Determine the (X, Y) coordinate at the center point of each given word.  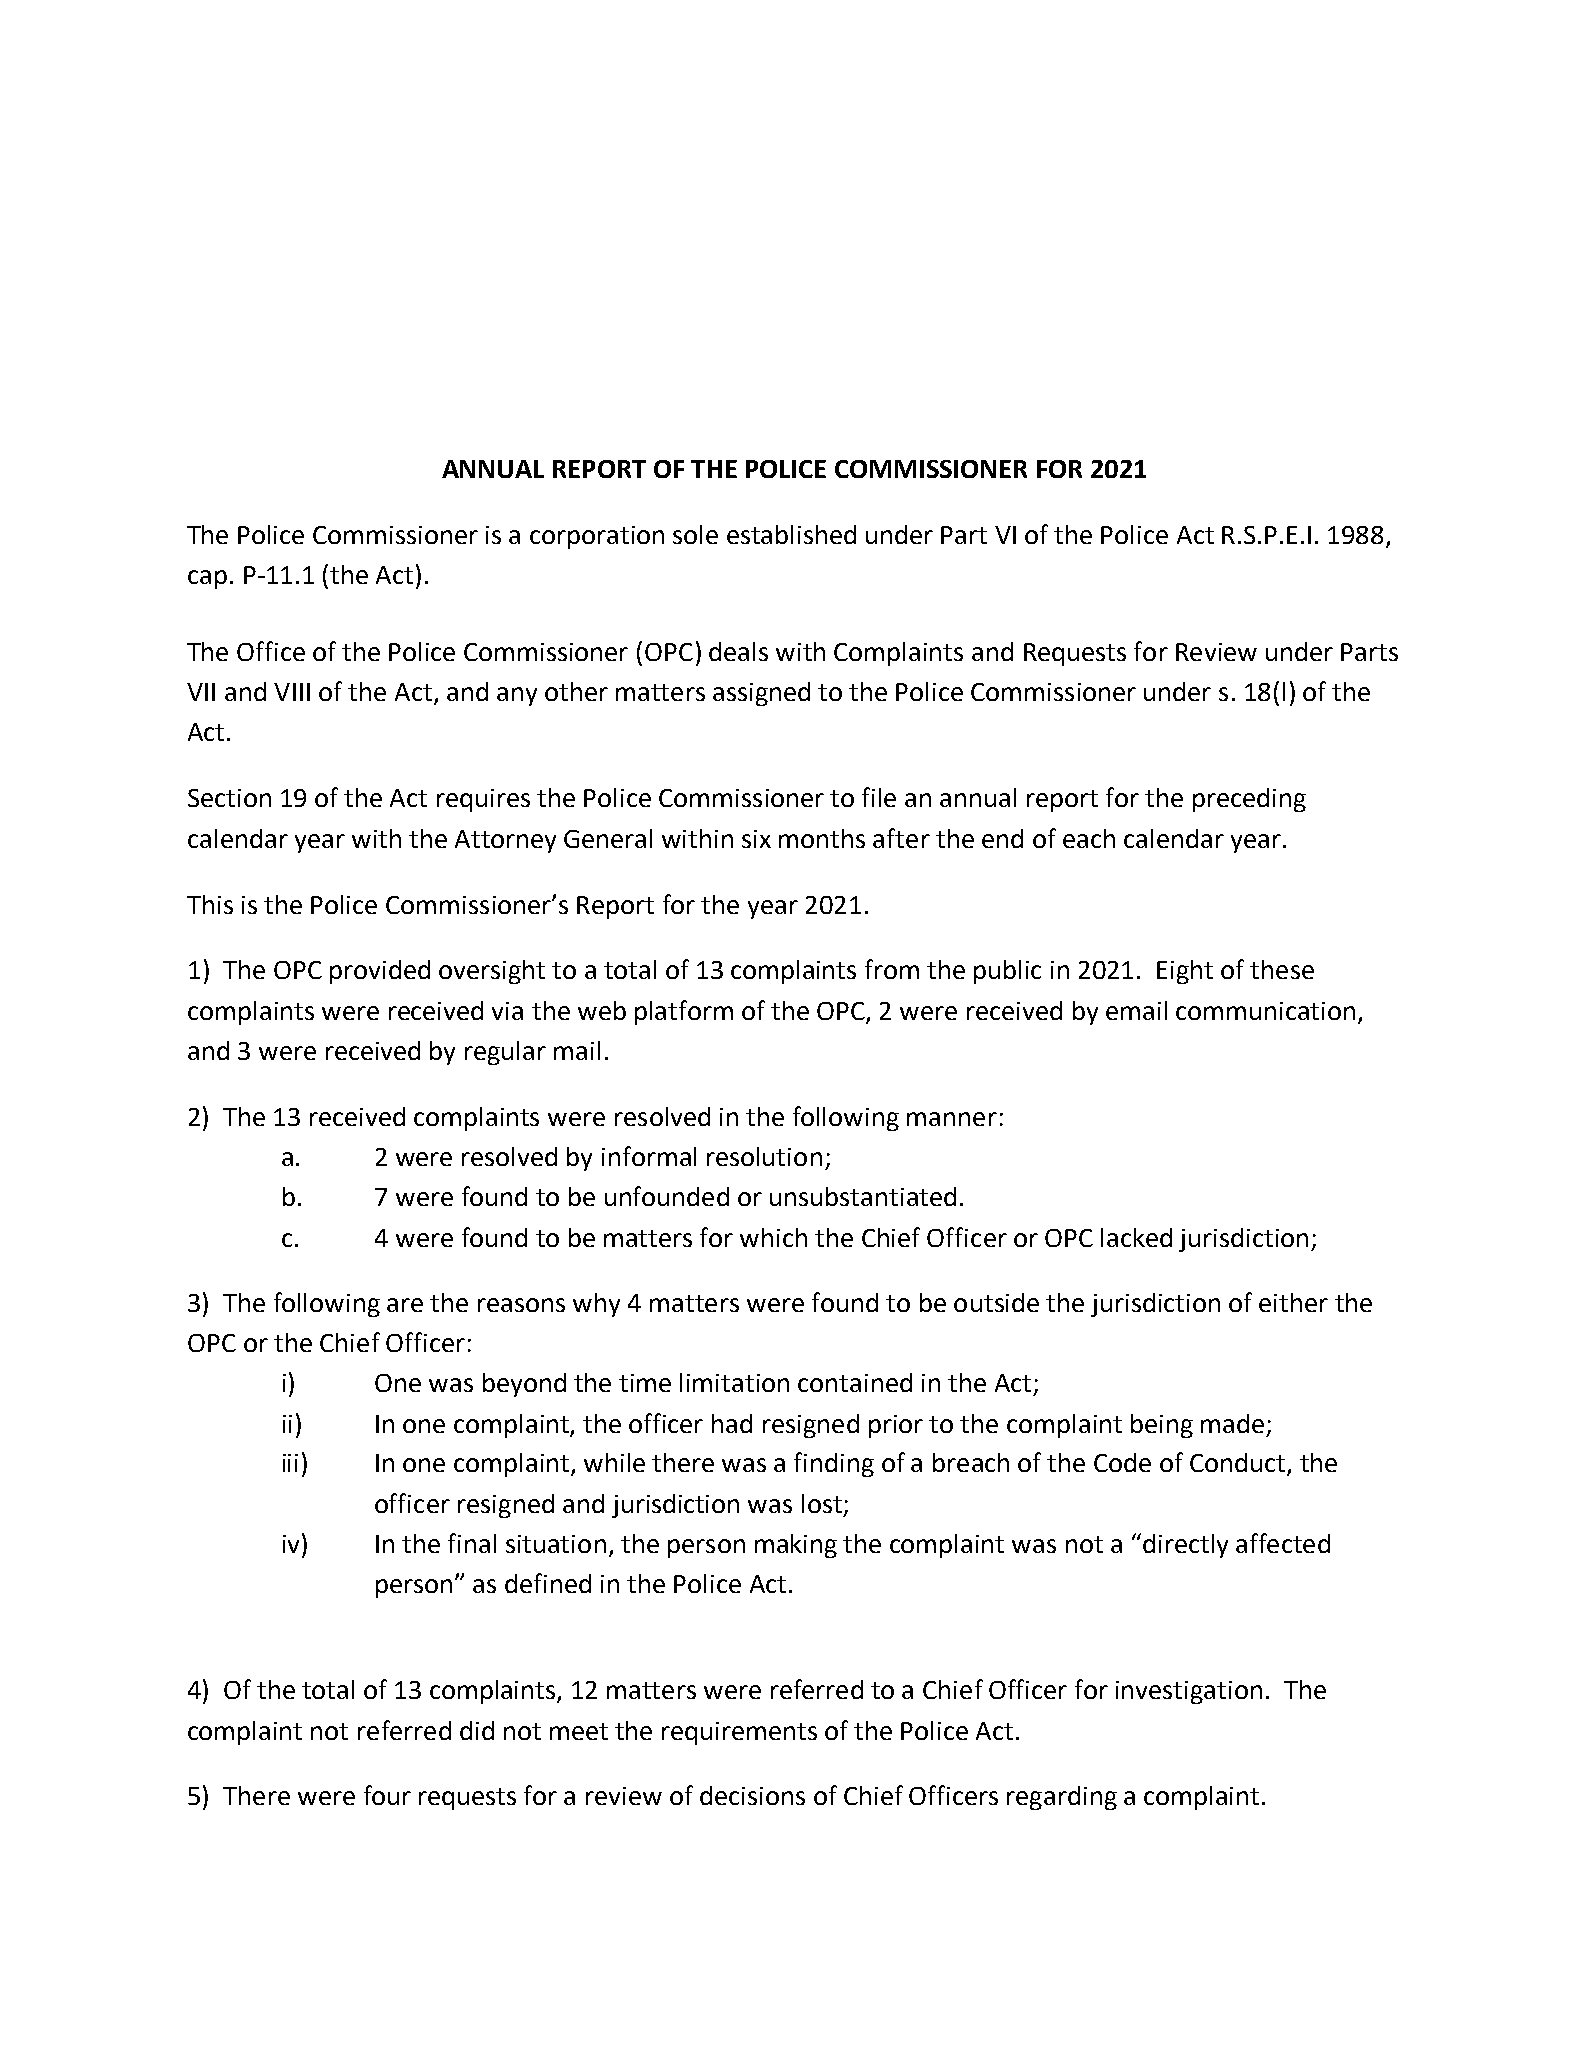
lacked (1136, 1237)
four (387, 1795)
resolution (764, 1156)
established (791, 534)
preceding (1249, 800)
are (405, 1305)
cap (207, 579)
